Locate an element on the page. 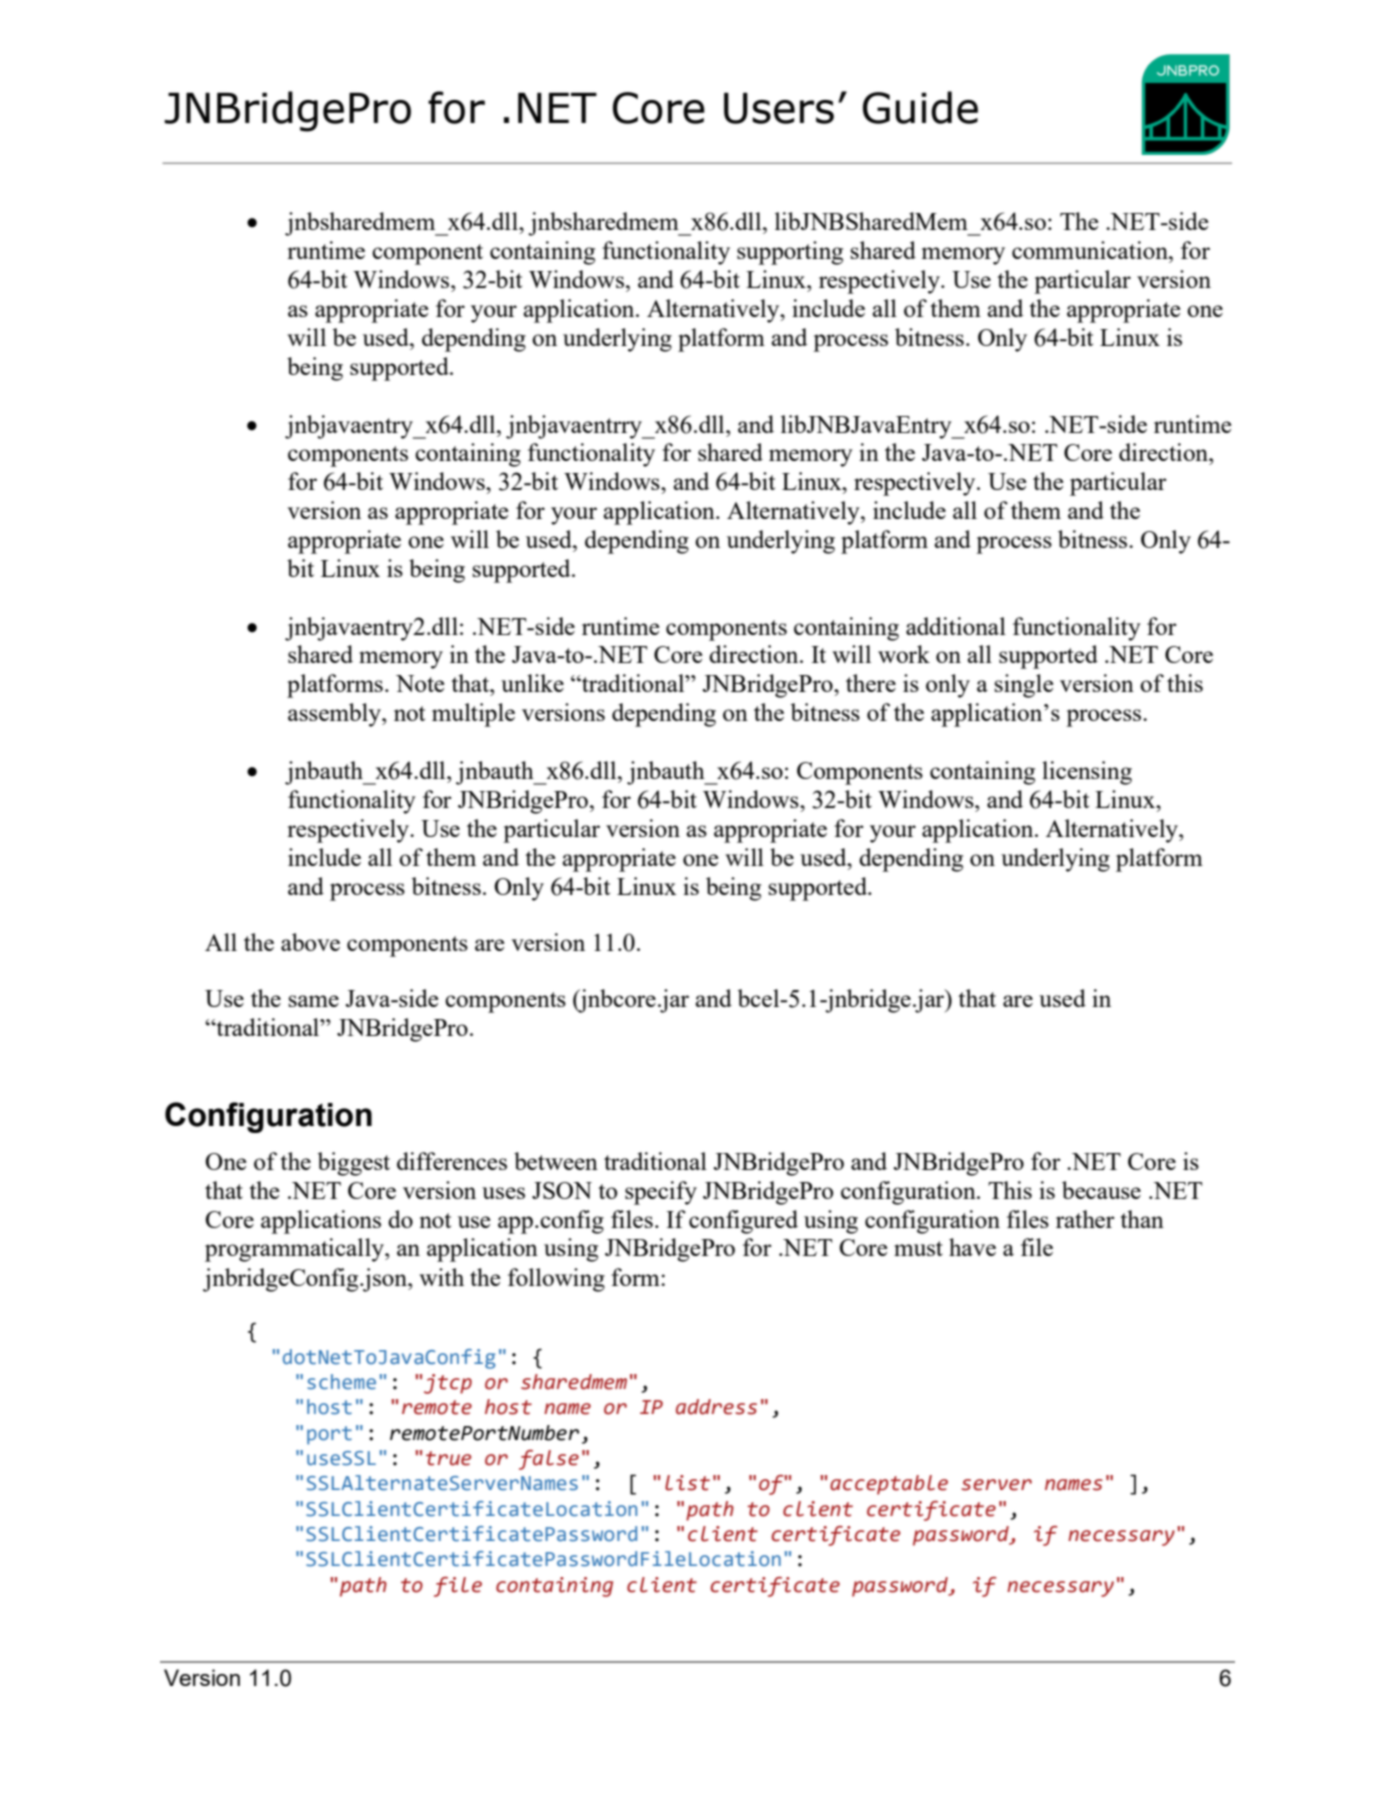 The height and width of the page is (1806, 1396). Note is located at coordinates (420, 683).
